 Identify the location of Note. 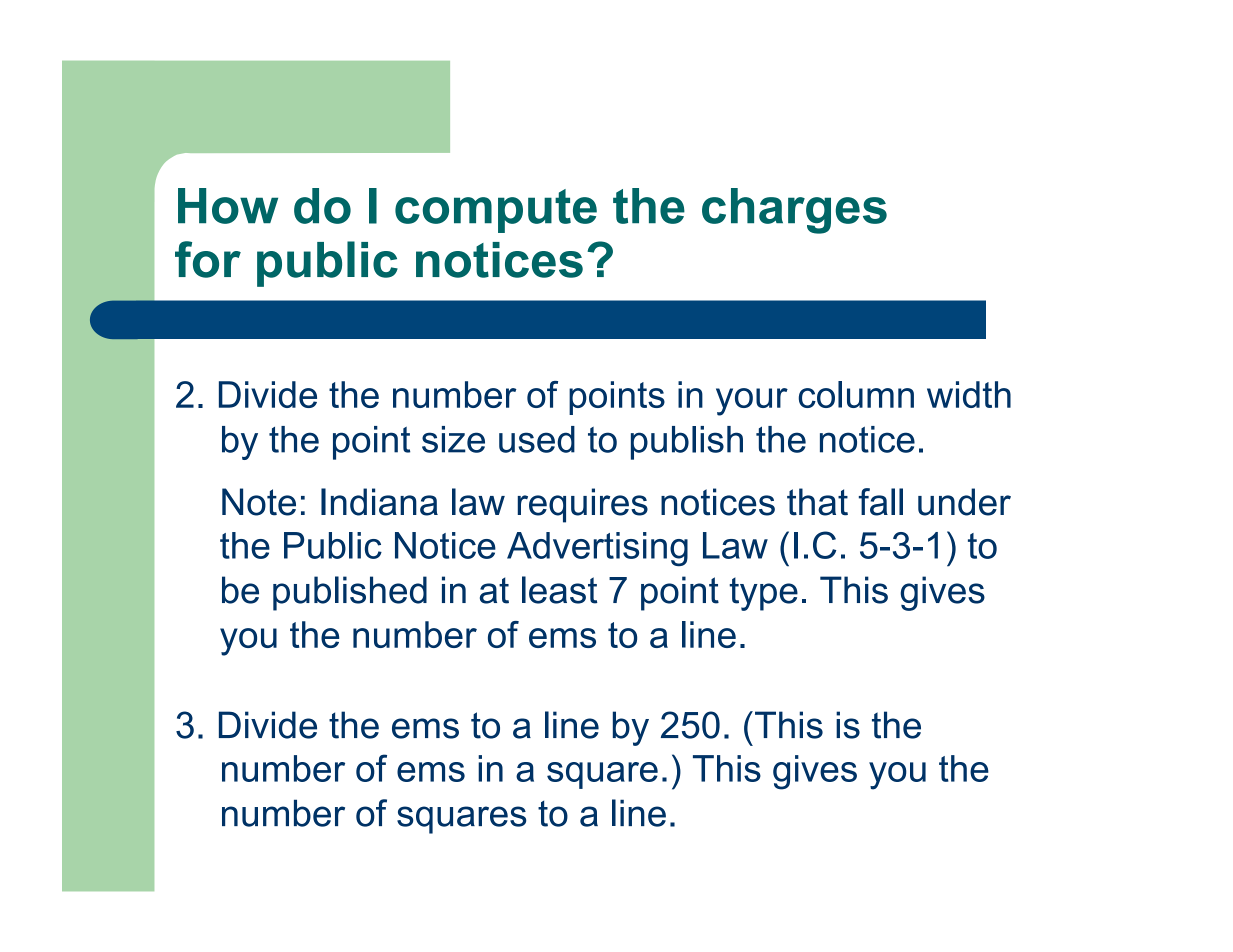
(259, 502).
